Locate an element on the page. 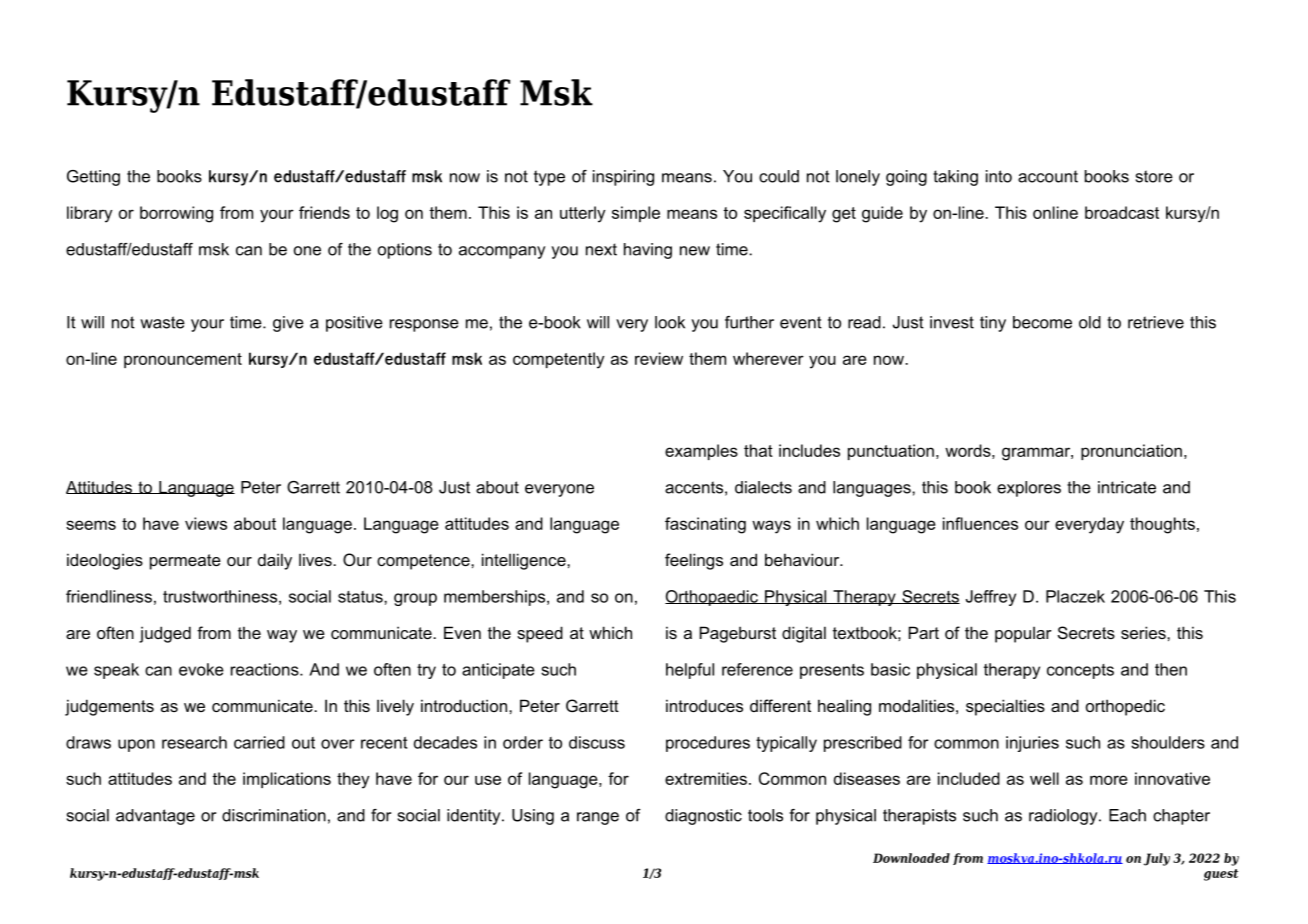  broadcast is located at coordinates (1122, 212).
